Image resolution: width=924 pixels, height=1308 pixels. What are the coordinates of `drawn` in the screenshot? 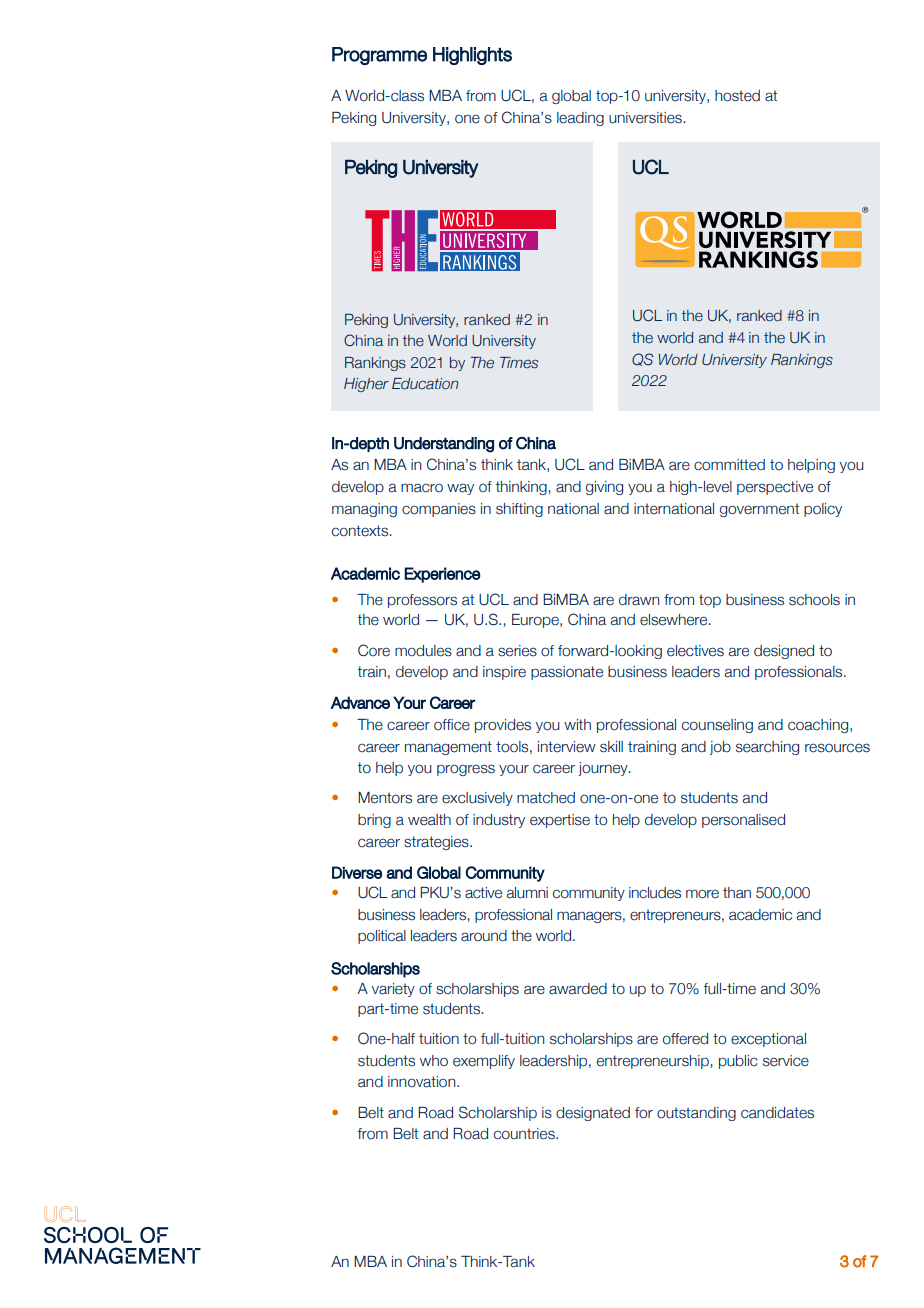 It's located at (639, 600).
